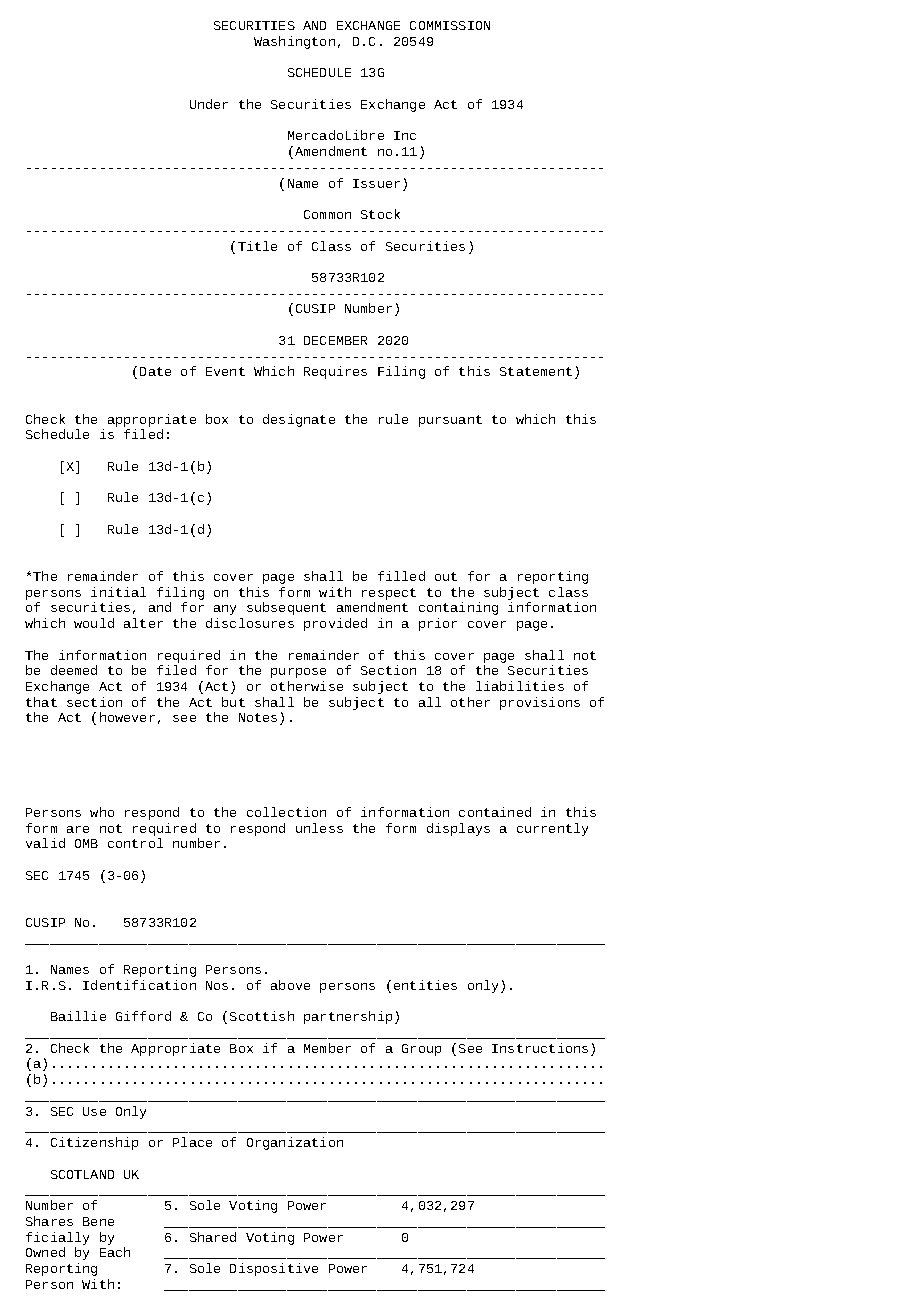 The width and height of the screenshot is (924, 1308). I want to click on Instructions, so click(540, 1048).
